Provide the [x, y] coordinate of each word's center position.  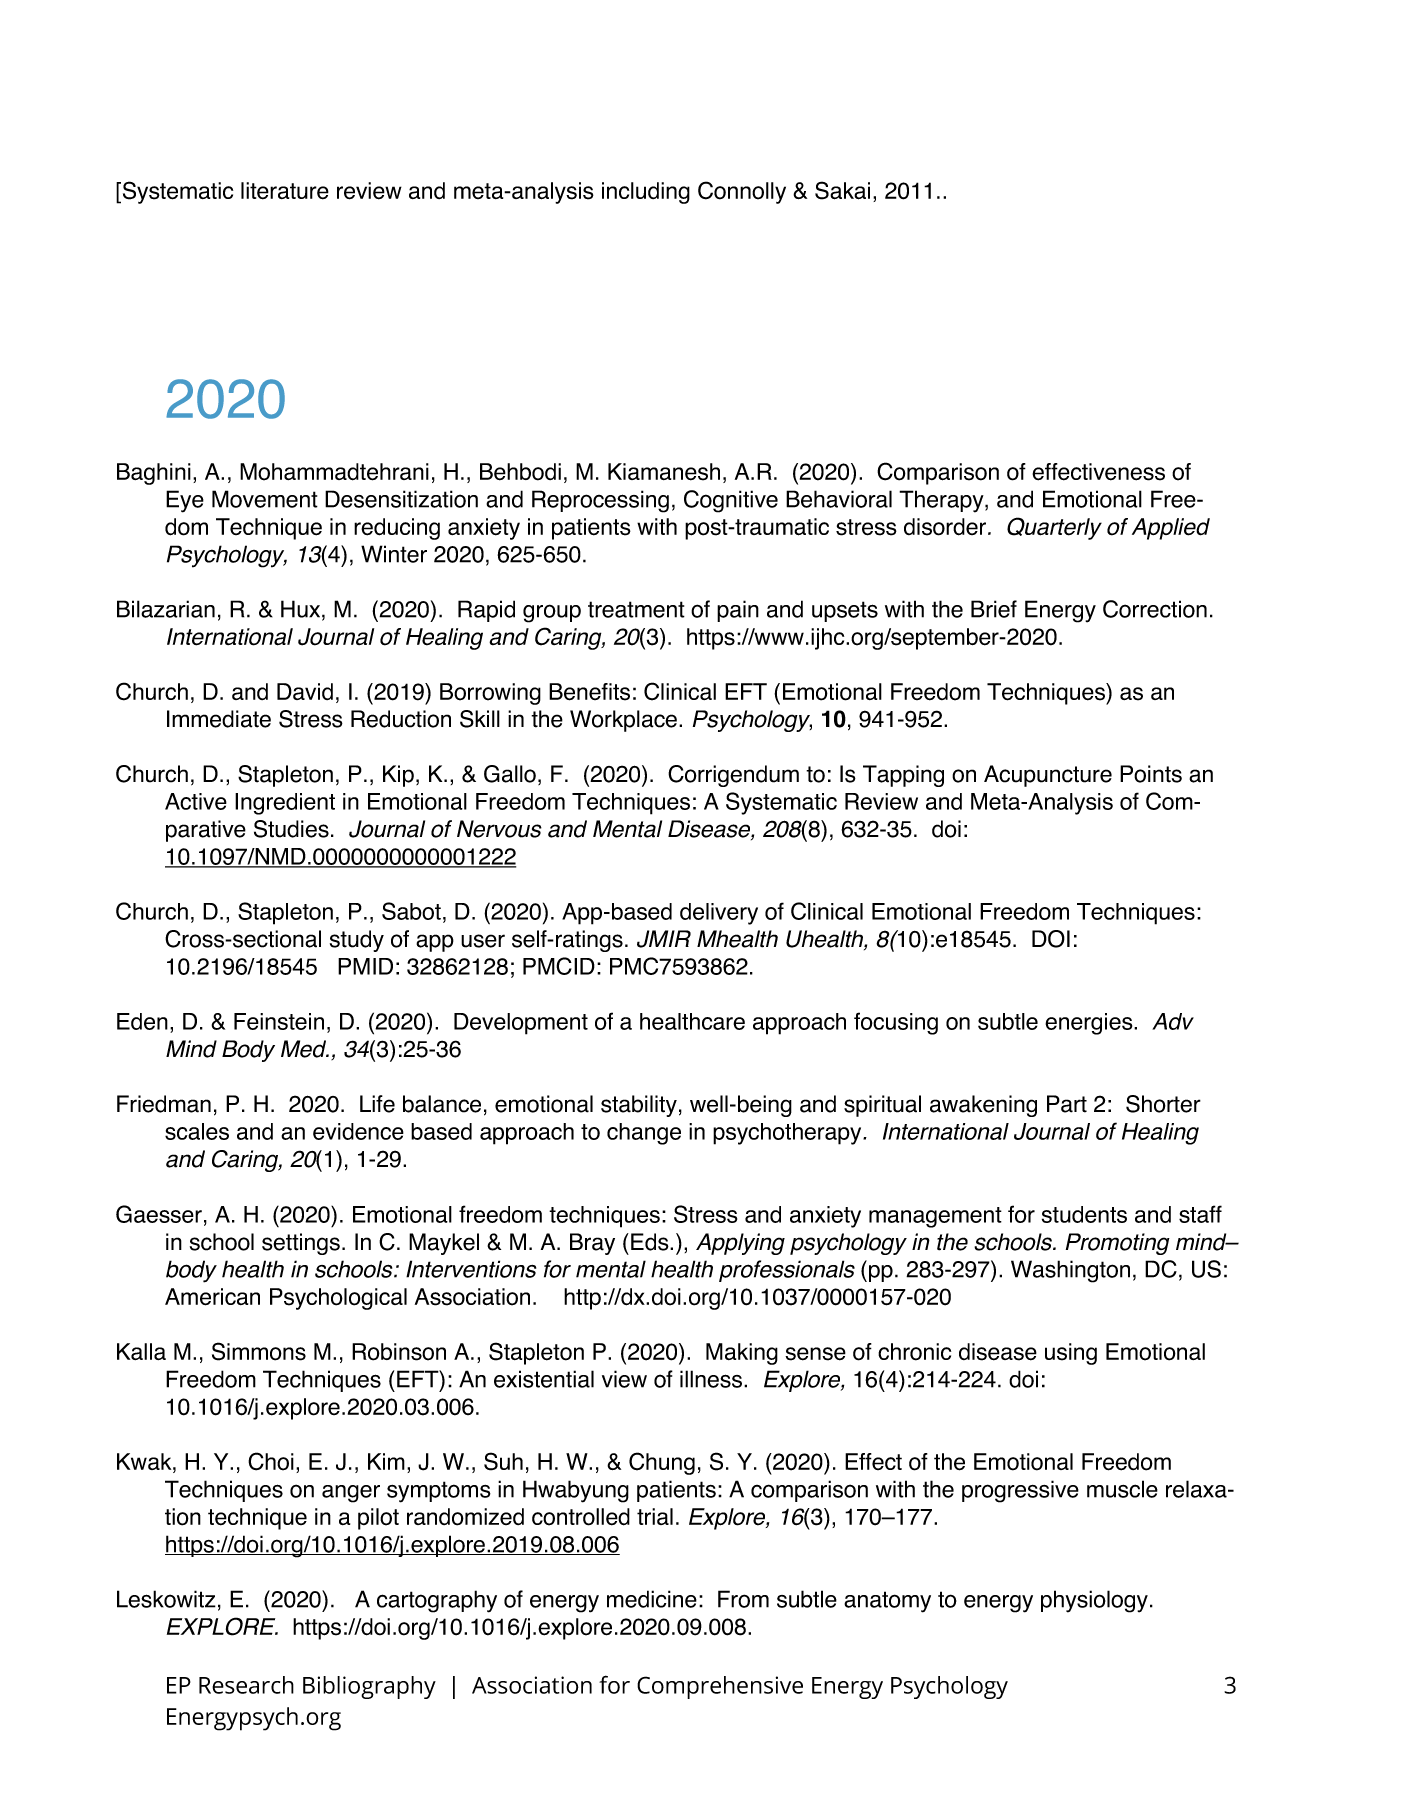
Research [246, 1685]
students [1084, 1214]
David [305, 691]
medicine [652, 1599]
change [644, 1134]
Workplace [625, 721]
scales [197, 1131]
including [646, 193]
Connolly [742, 192]
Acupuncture [1048, 776]
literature [285, 191]
